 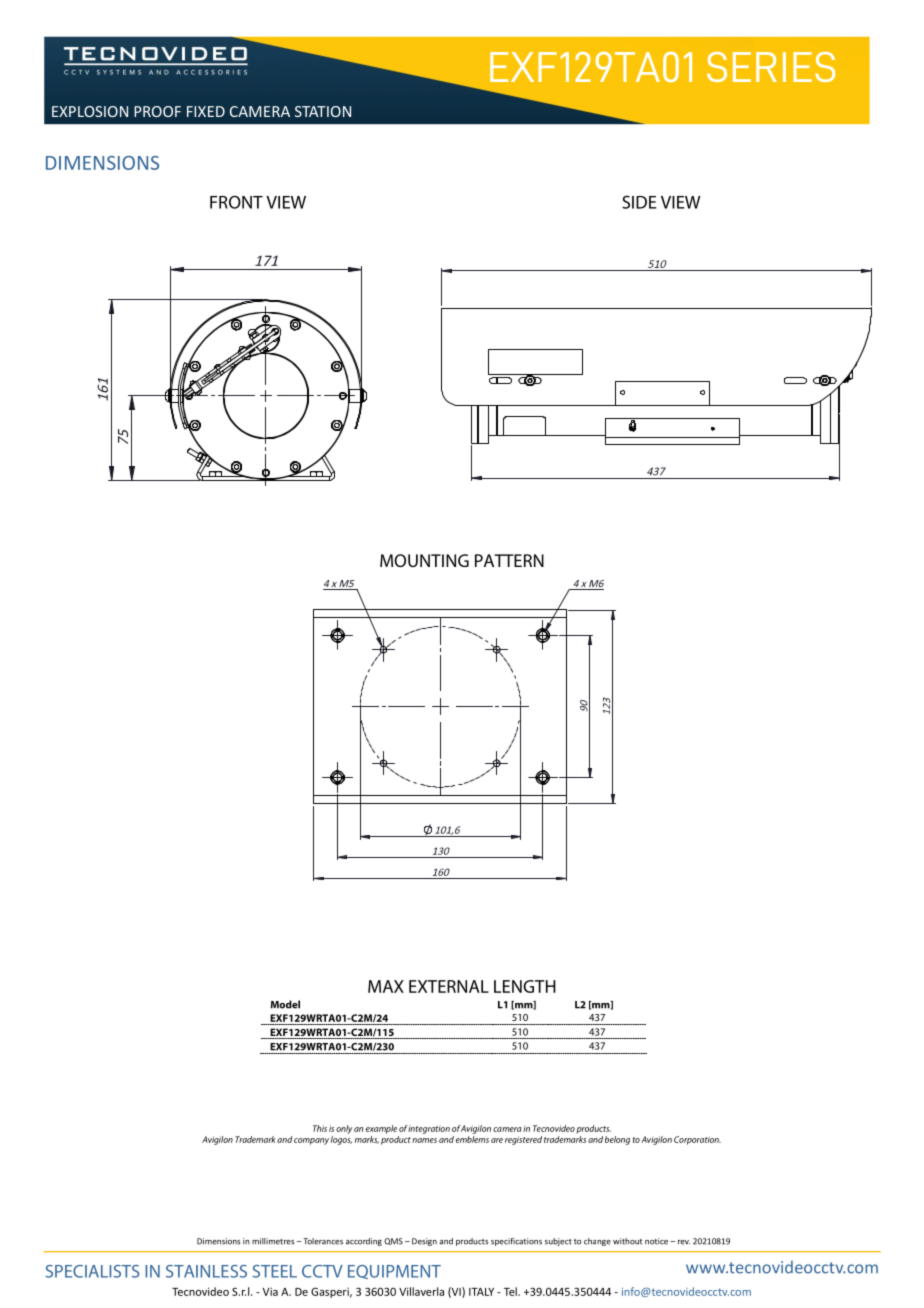 What do you see at coordinates (206, 1271) in the page?
I see `STAINLESS` at bounding box center [206, 1271].
